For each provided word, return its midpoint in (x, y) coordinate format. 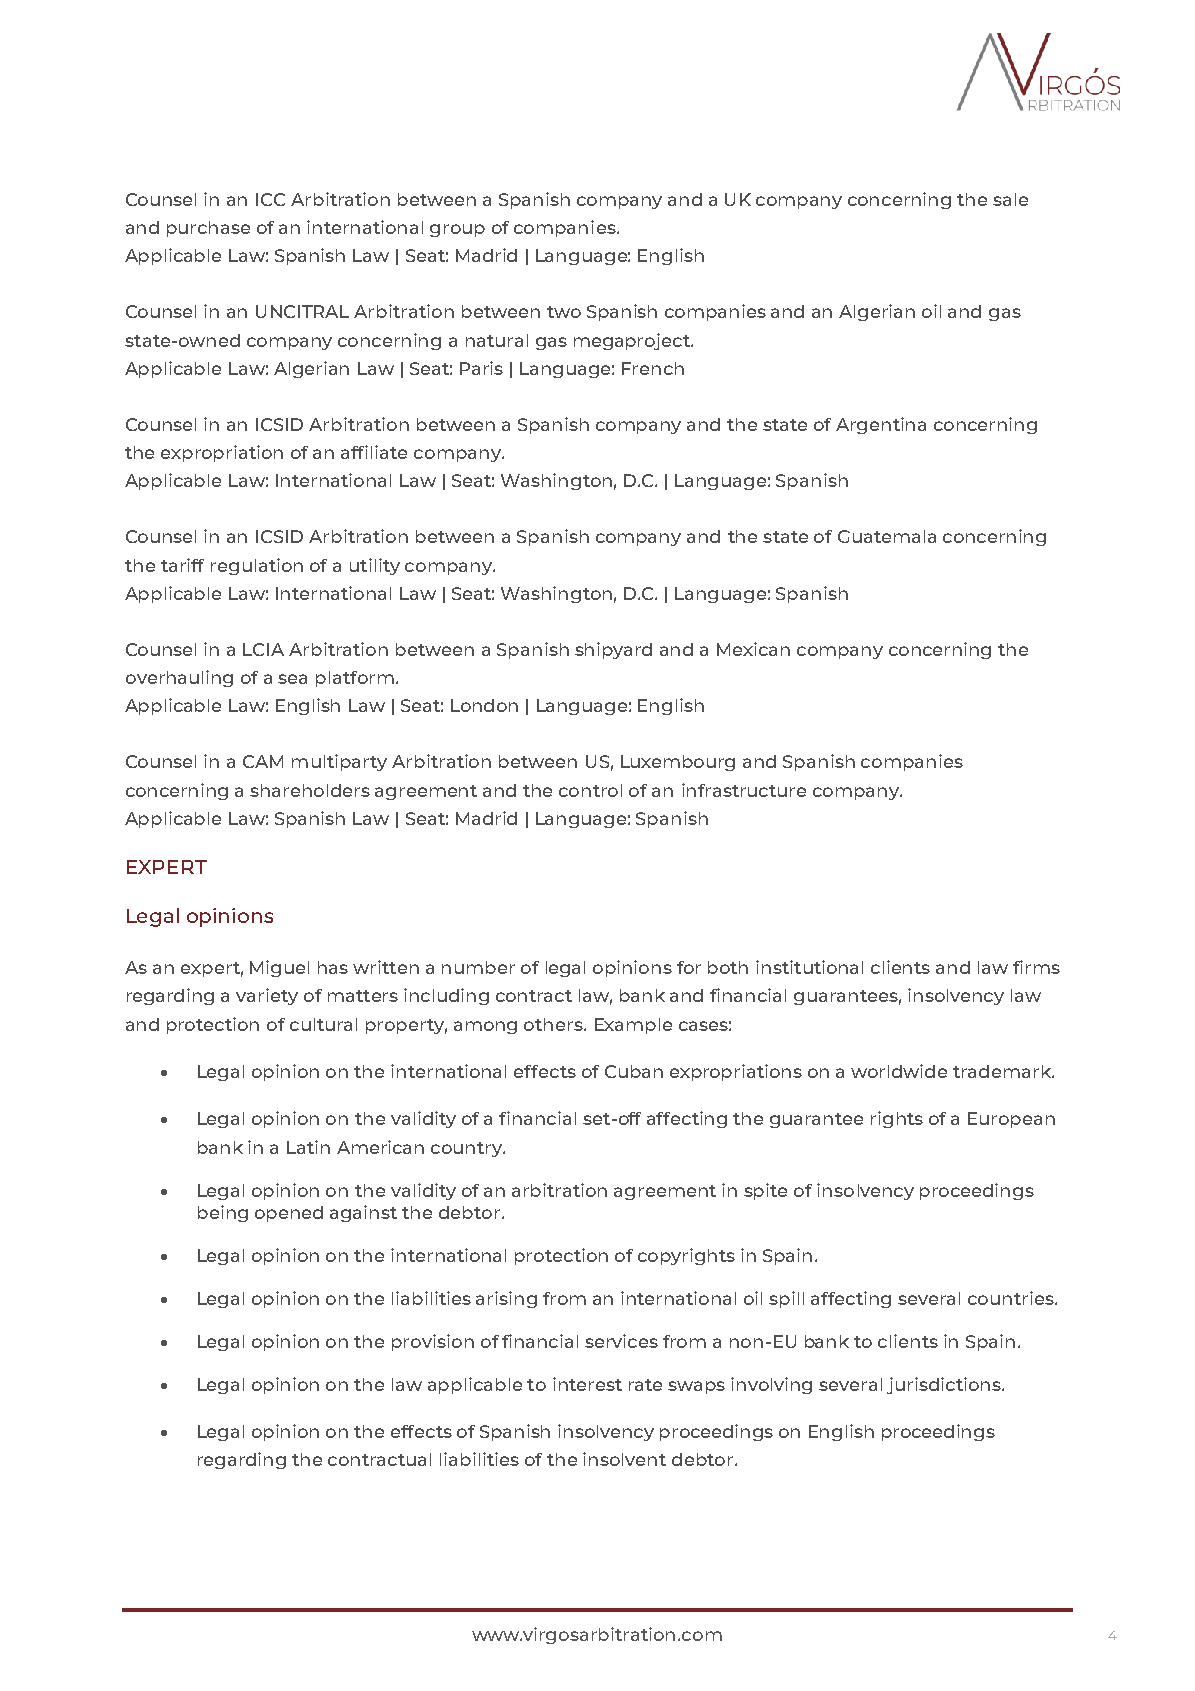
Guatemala (887, 536)
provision (433, 1342)
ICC (270, 199)
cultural (323, 1024)
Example (633, 1026)
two (564, 312)
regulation (257, 566)
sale (1010, 199)
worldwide (899, 1071)
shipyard (613, 650)
